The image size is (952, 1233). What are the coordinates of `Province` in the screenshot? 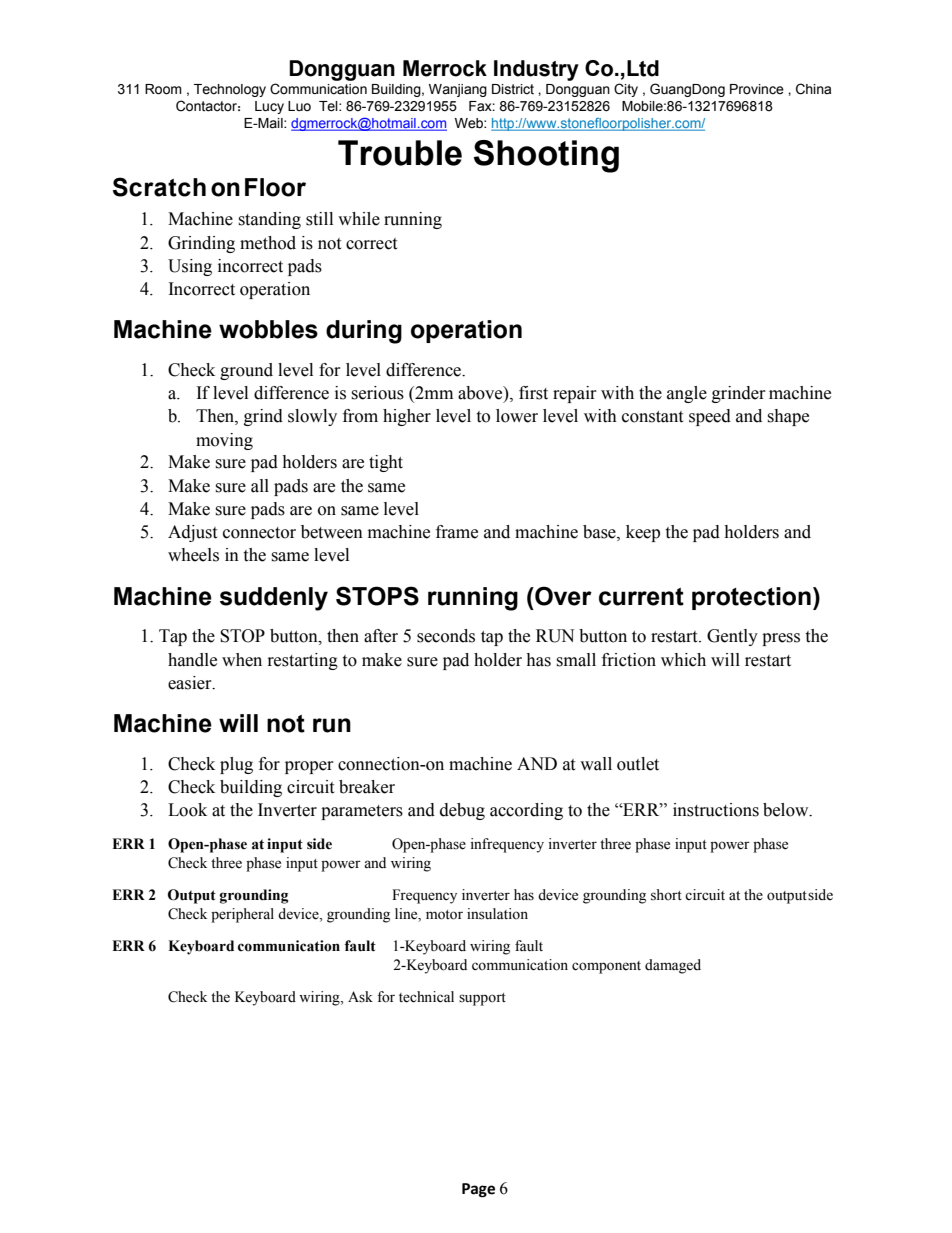 It's located at (757, 89).
